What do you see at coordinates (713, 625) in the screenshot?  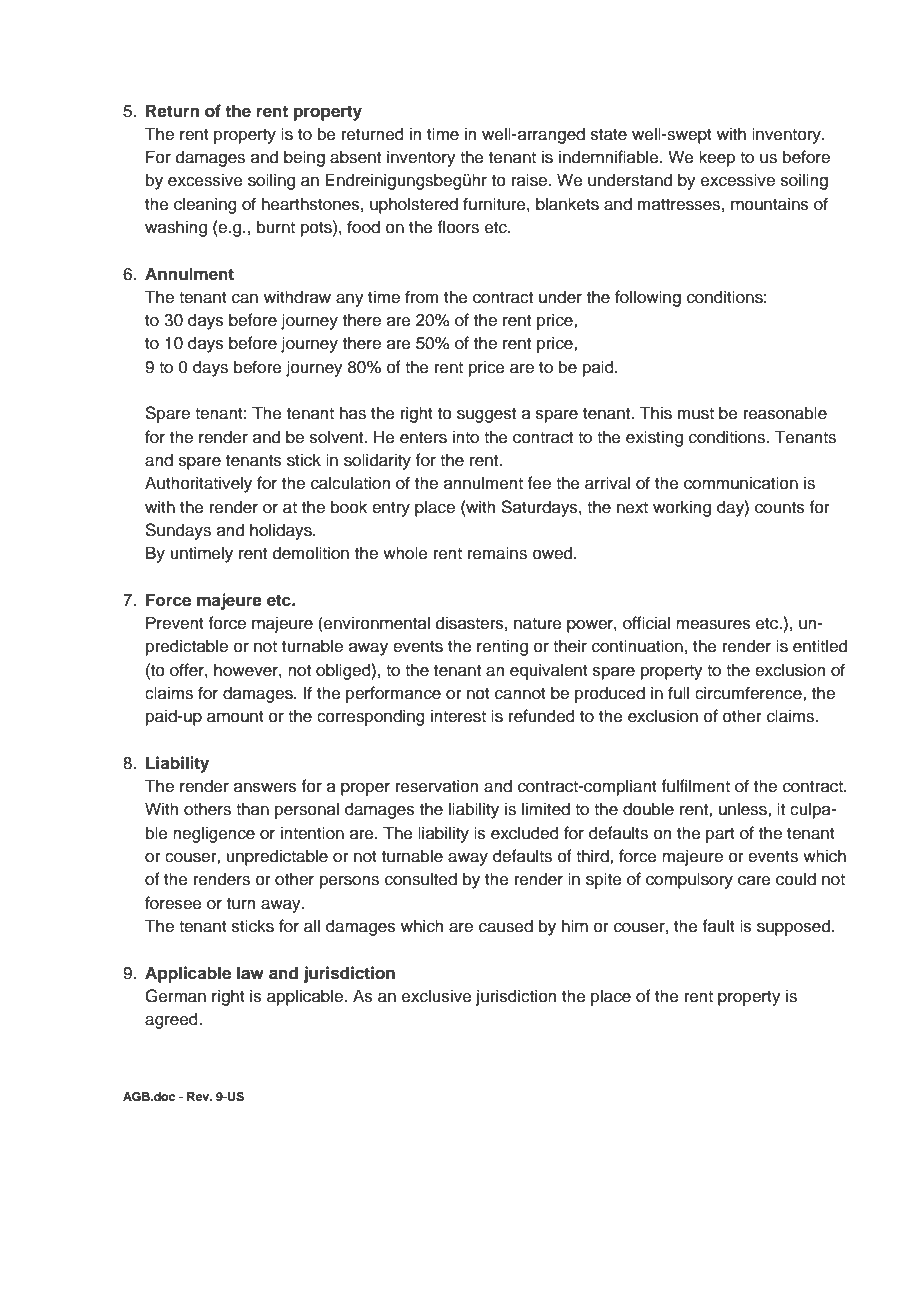 I see `measures` at bounding box center [713, 625].
